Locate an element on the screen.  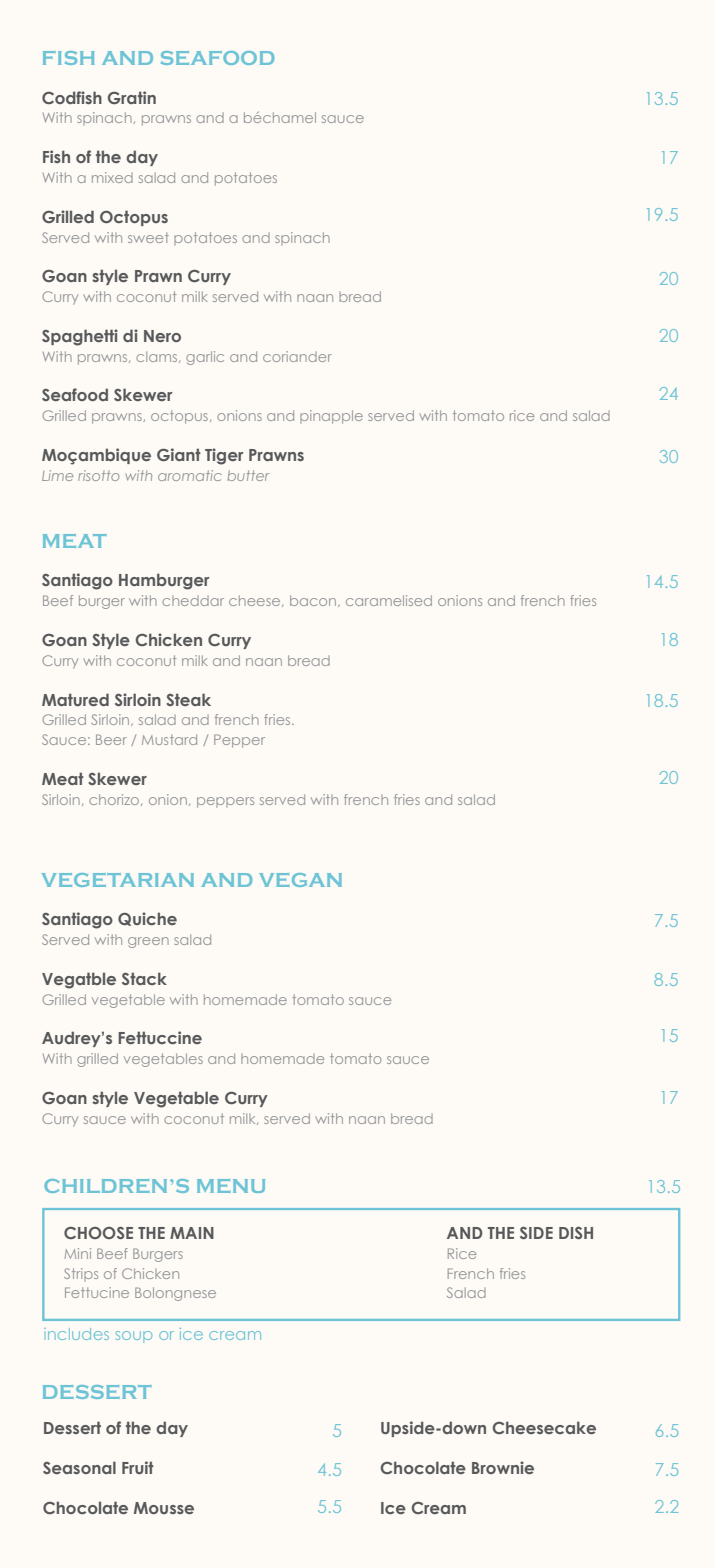
Fruit is located at coordinates (138, 1467).
